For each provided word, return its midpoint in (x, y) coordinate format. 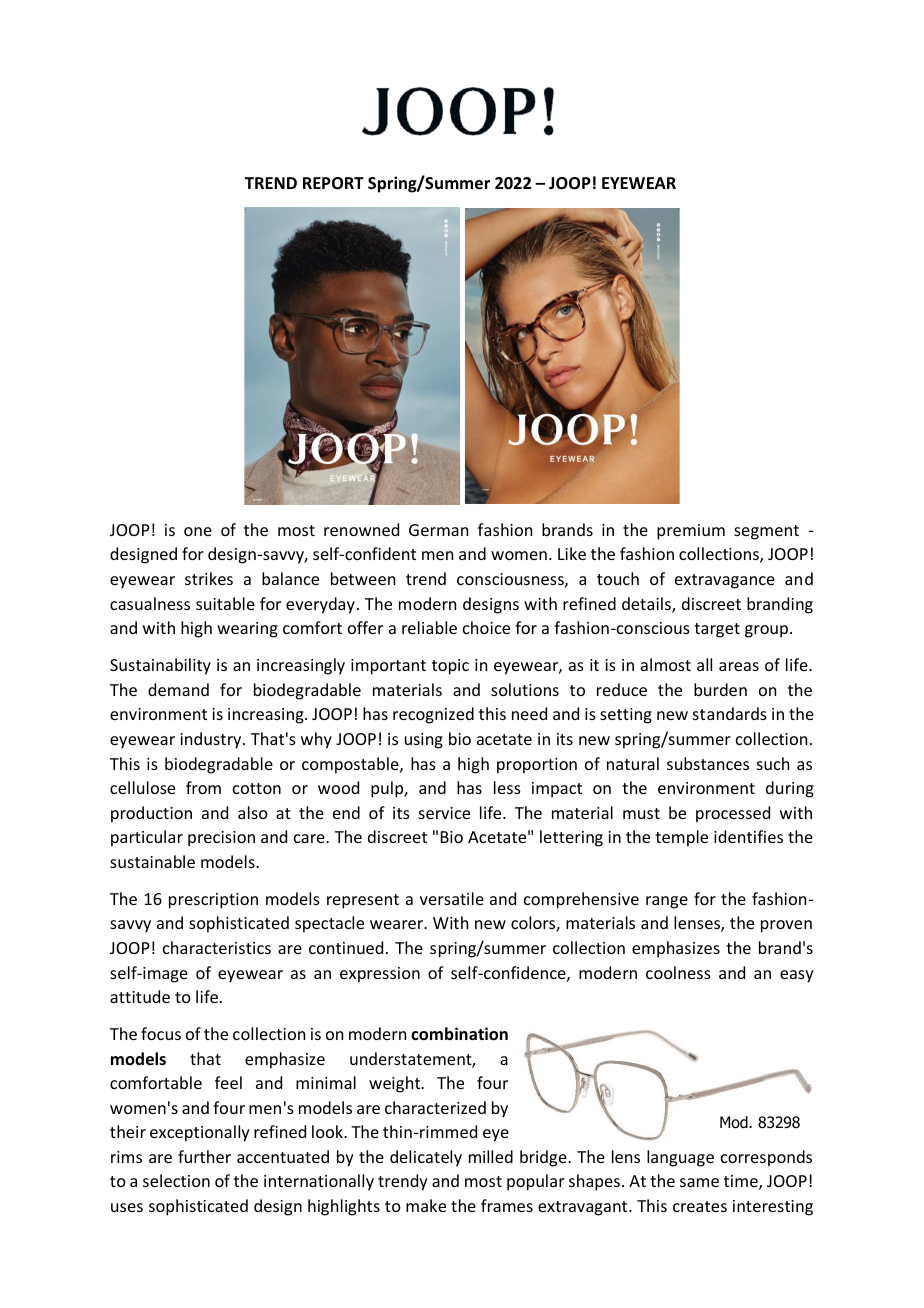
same (699, 1182)
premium (691, 532)
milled (491, 1156)
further (204, 1156)
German (438, 530)
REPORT (333, 183)
